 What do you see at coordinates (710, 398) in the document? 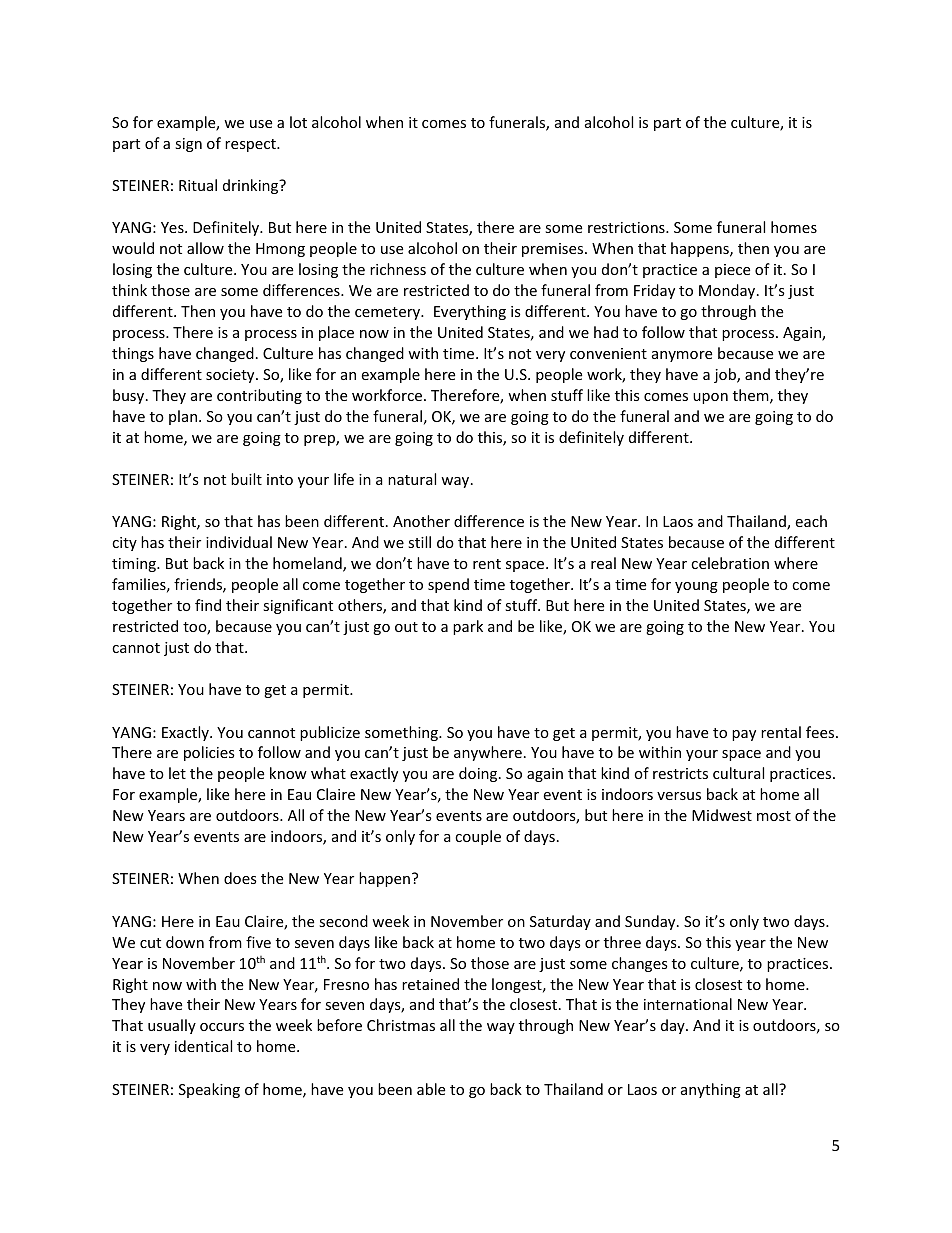
I see `upon` at bounding box center [710, 398].
